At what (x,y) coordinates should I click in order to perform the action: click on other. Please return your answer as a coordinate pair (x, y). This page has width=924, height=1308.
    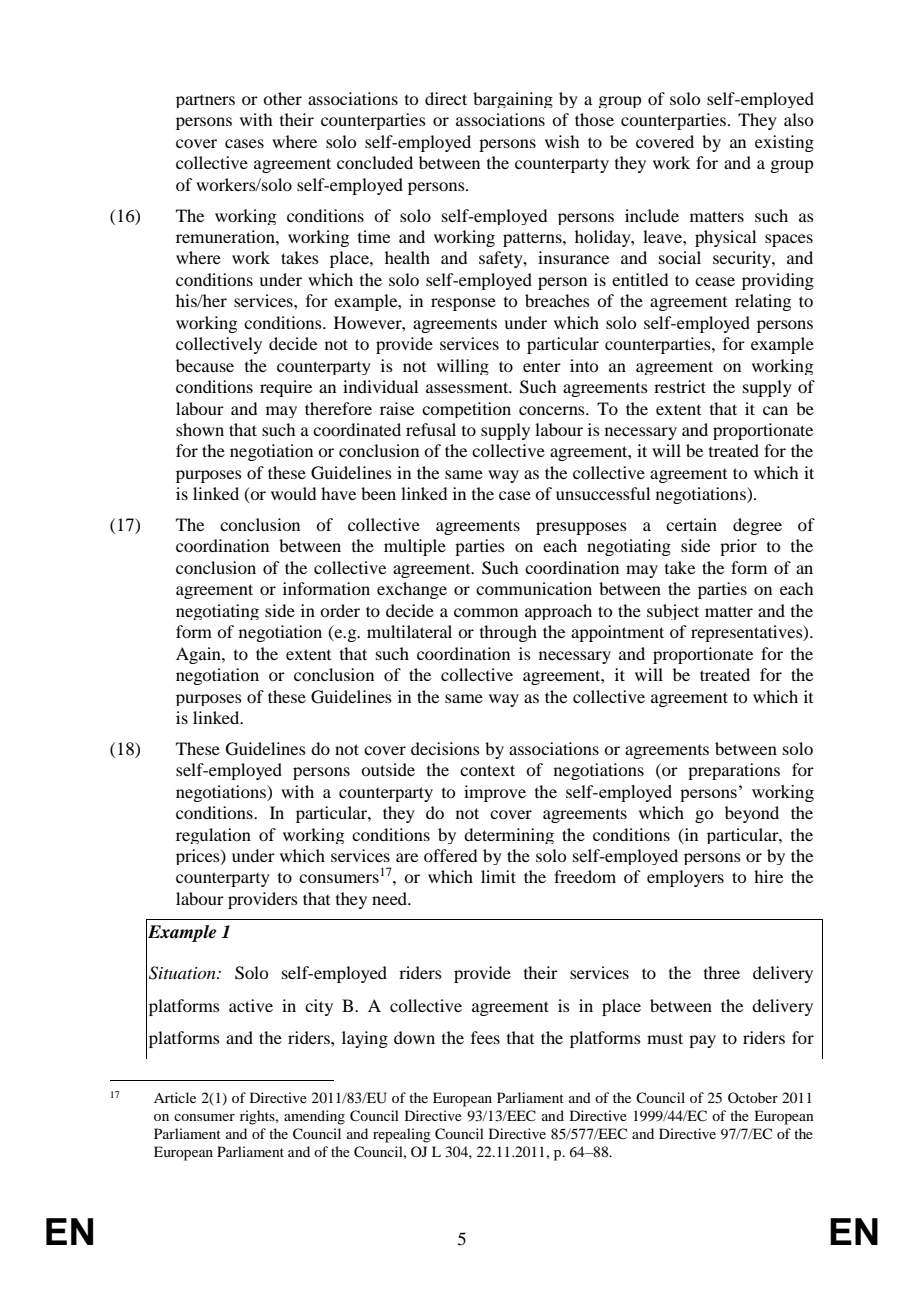
    Looking at the image, I should click on (282, 98).
